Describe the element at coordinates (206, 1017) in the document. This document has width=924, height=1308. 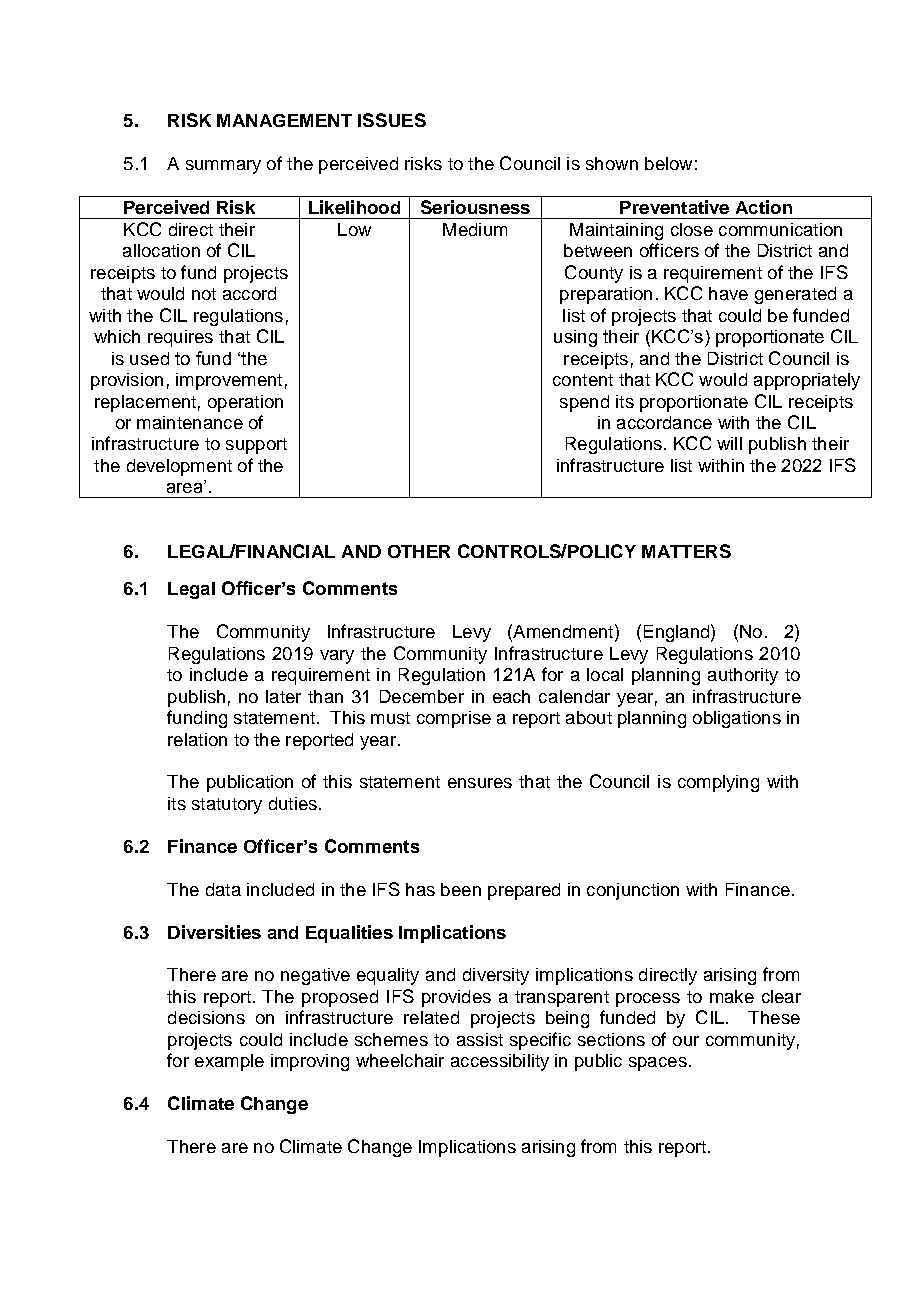
I see `decisions` at that location.
